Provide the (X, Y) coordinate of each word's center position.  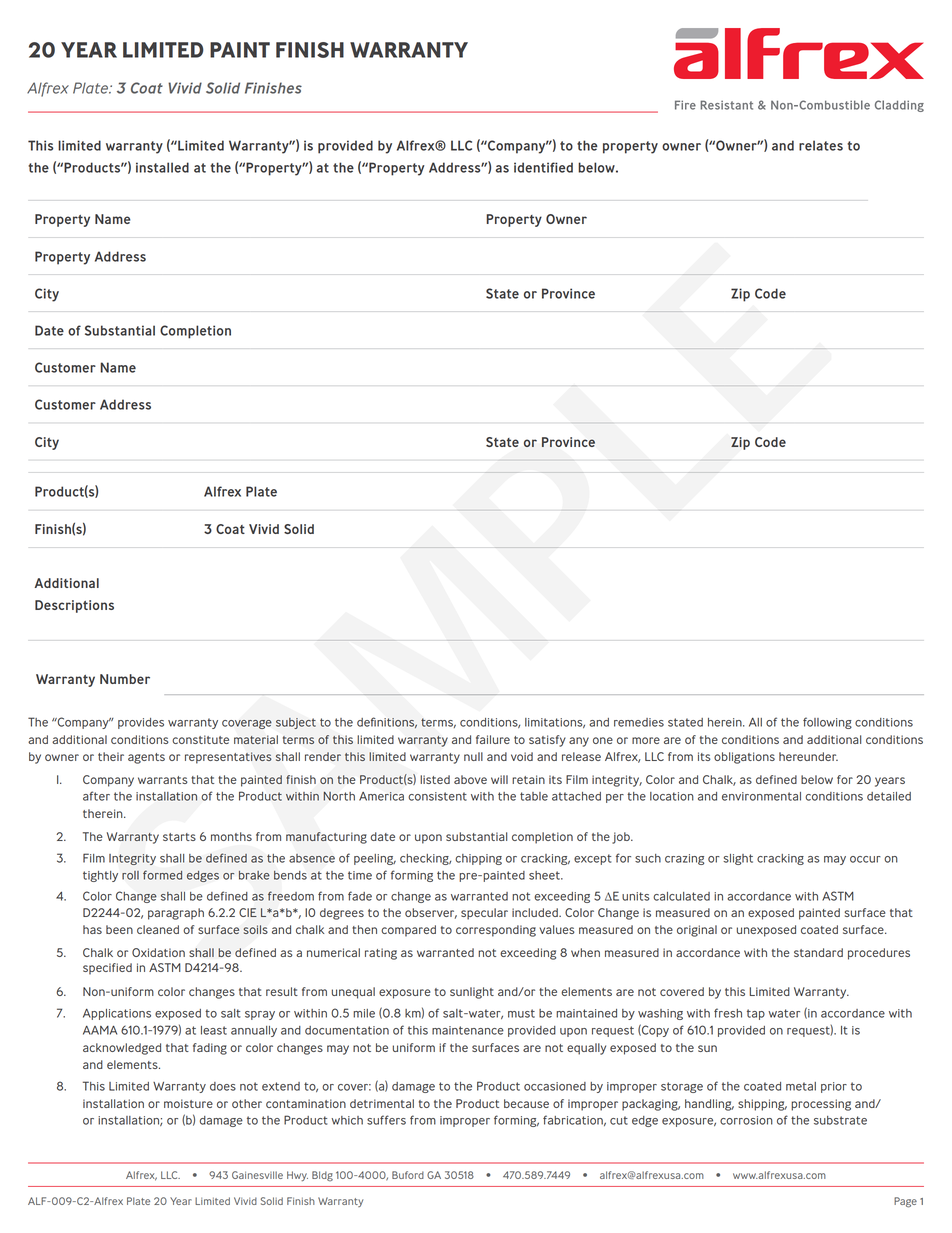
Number (125, 679)
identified (543, 167)
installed (162, 167)
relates (821, 145)
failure (493, 739)
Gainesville (257, 1175)
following (827, 723)
